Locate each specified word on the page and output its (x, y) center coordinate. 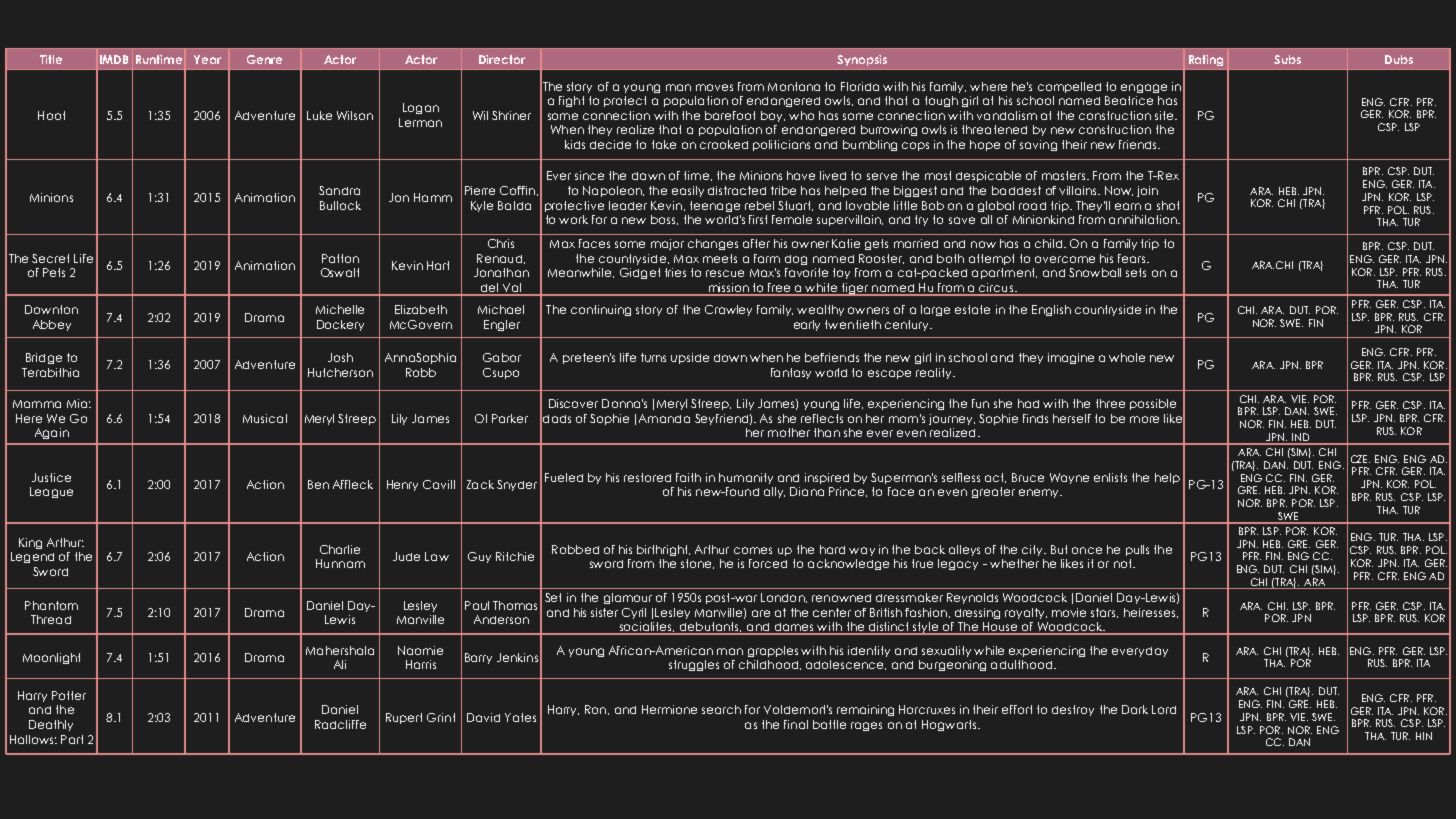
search (721, 709)
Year (207, 59)
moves (714, 87)
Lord (1164, 709)
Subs (1287, 59)
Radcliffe (340, 724)
